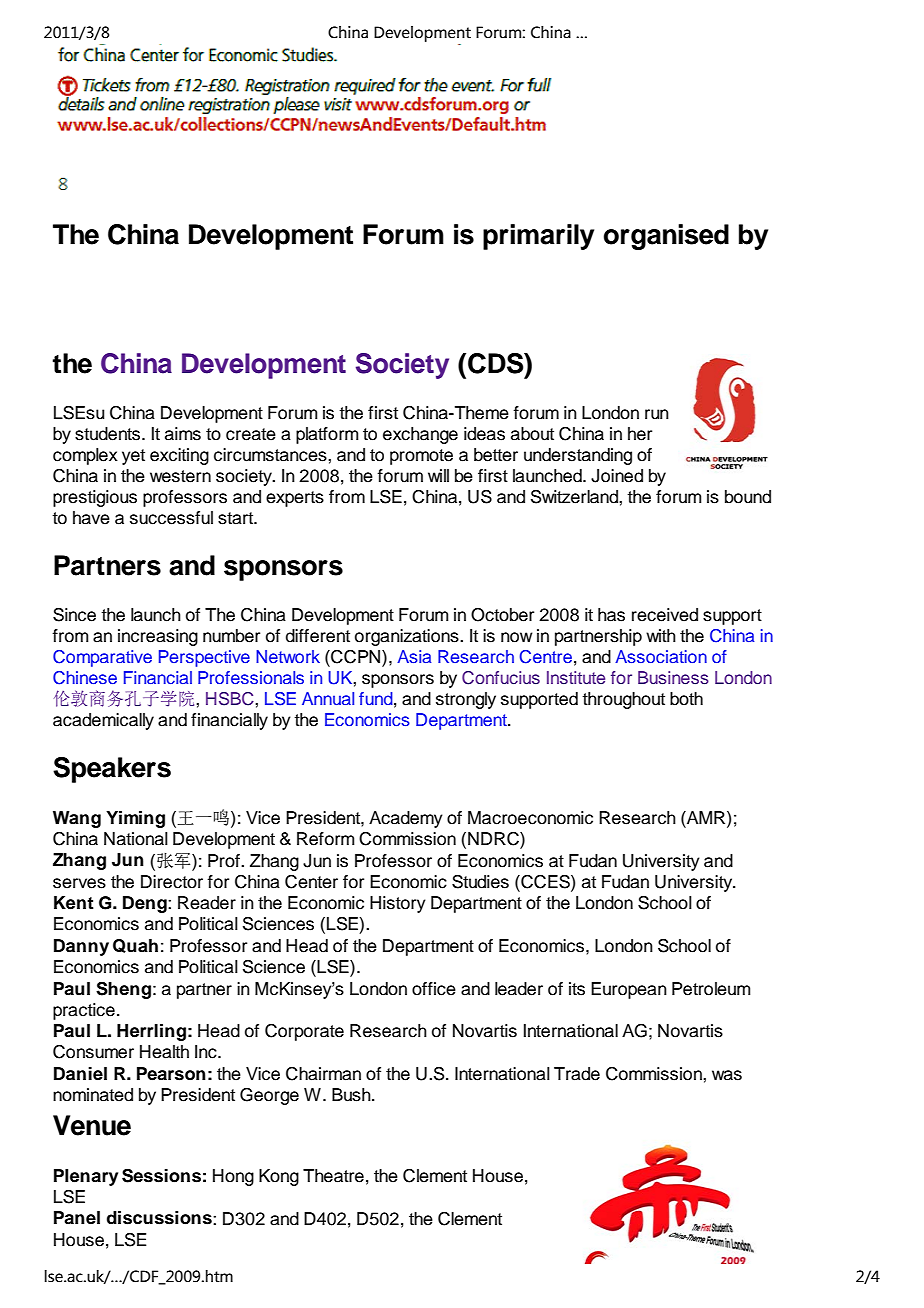 This screenshot has height=1308, width=924. I want to click on Sessions, so click(161, 1176).
